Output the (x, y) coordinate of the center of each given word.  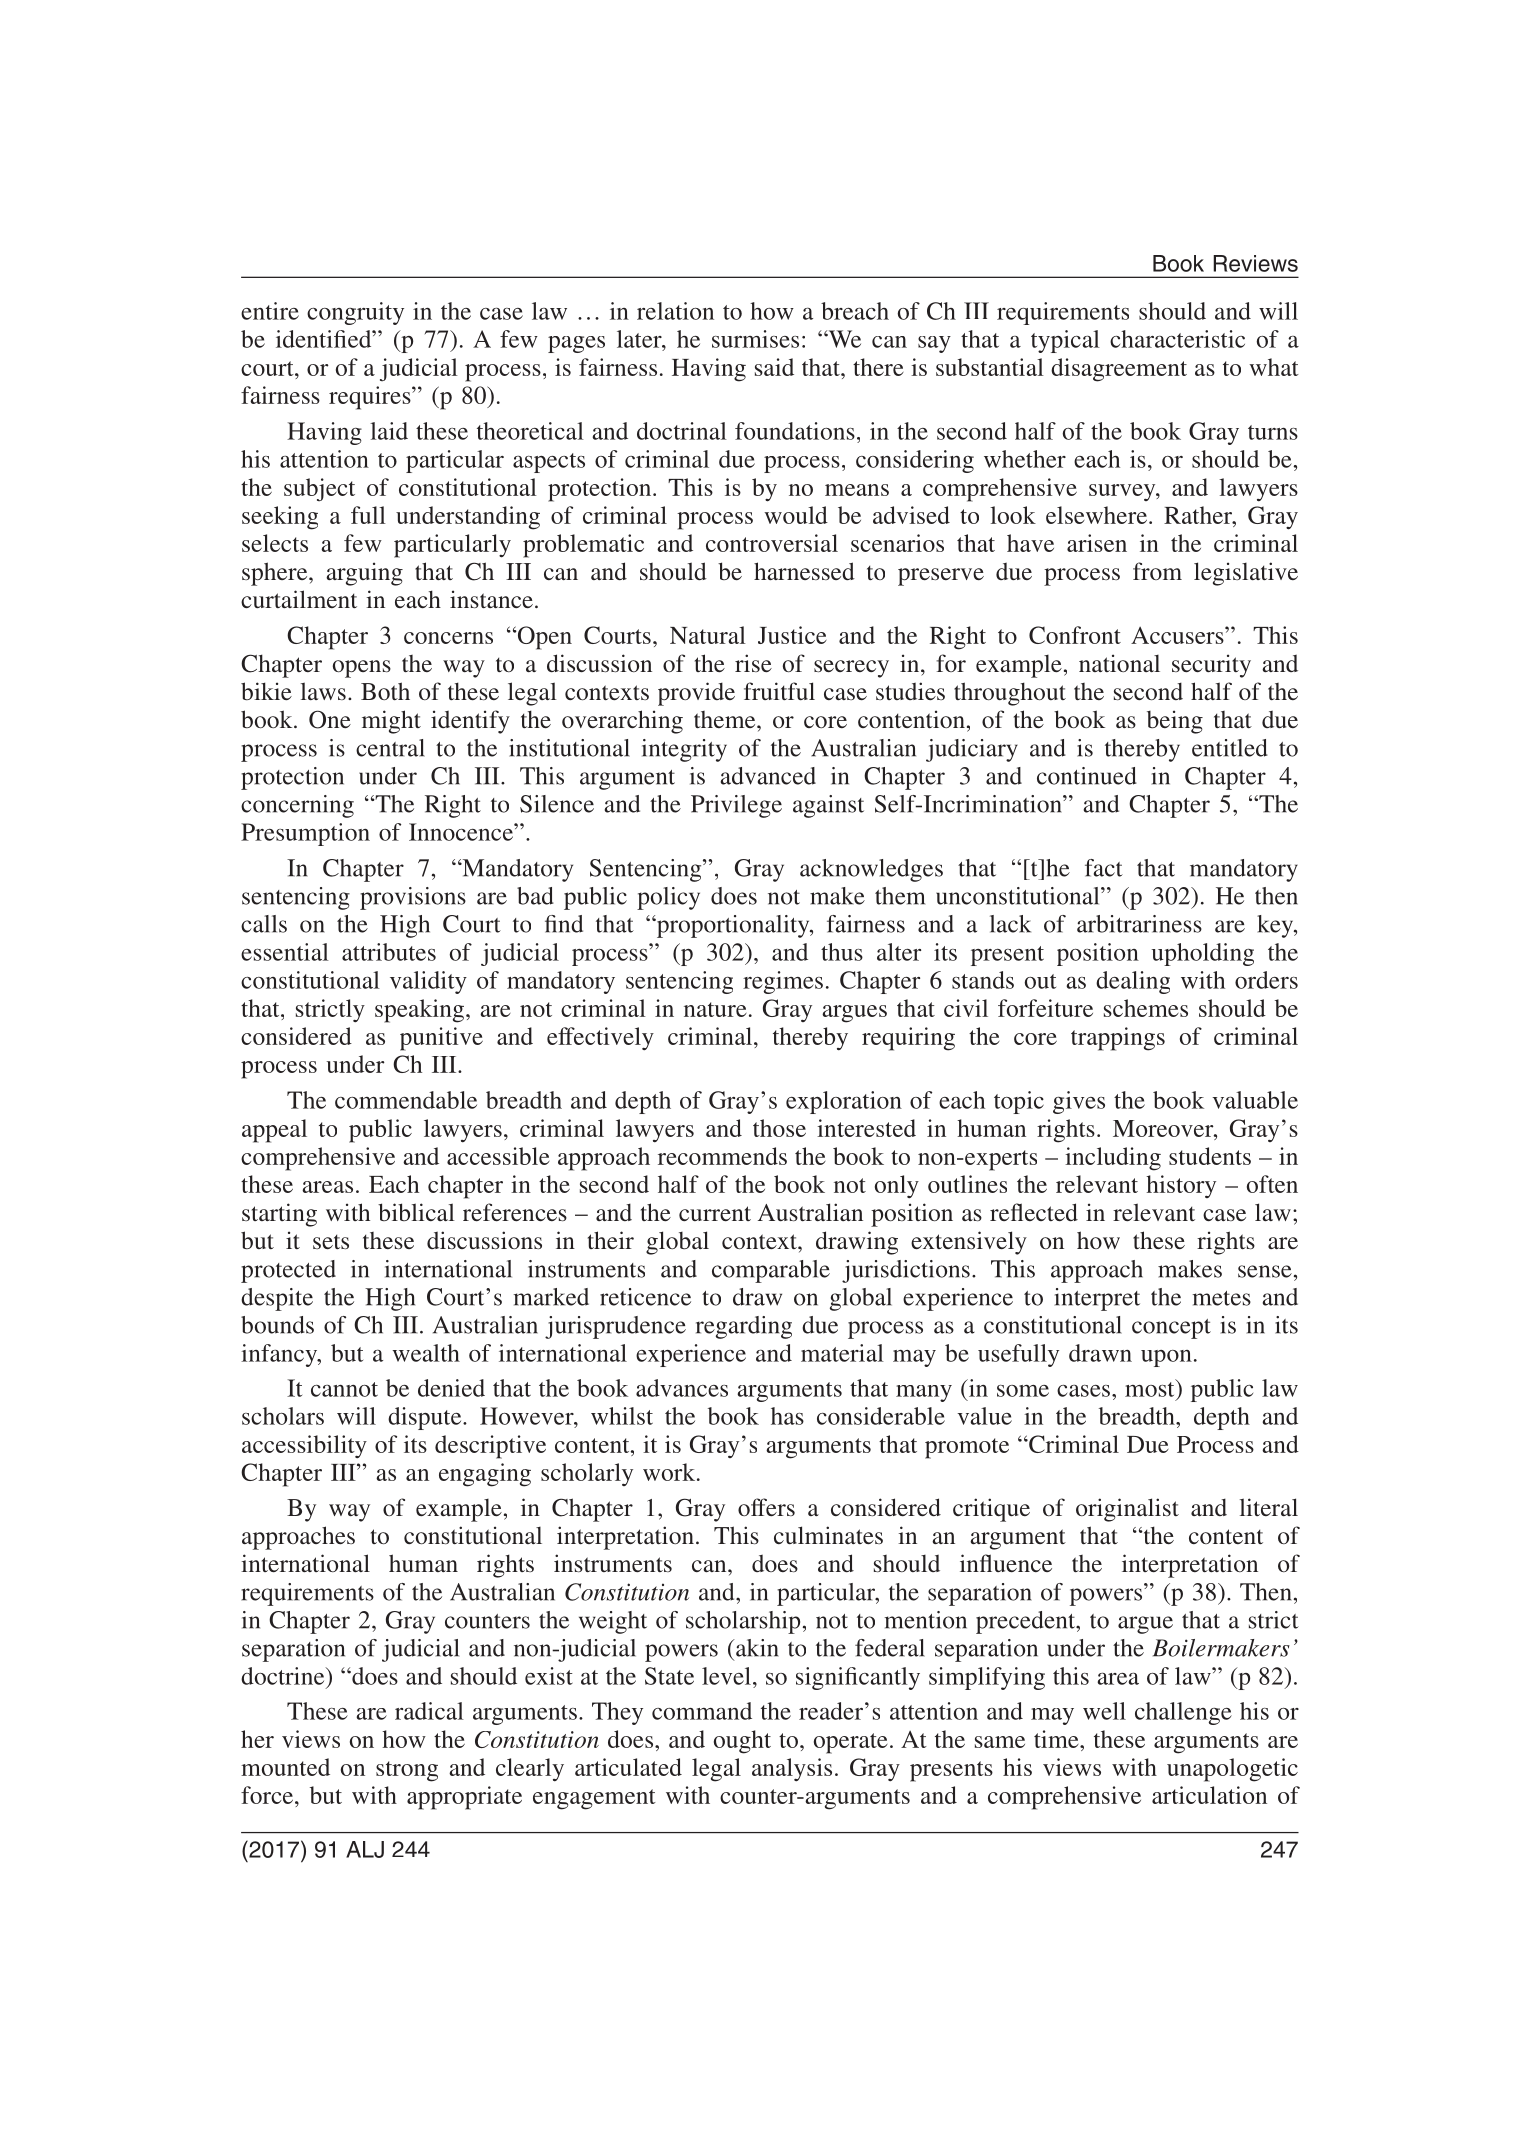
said (774, 367)
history (1181, 1186)
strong (407, 1771)
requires (371, 398)
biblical (416, 1212)
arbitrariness (1139, 924)
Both (385, 691)
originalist (1127, 1510)
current (715, 1213)
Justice (792, 635)
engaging (485, 1475)
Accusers (1178, 635)
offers (766, 1507)
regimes (783, 982)
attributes (389, 952)
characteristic (1177, 339)
